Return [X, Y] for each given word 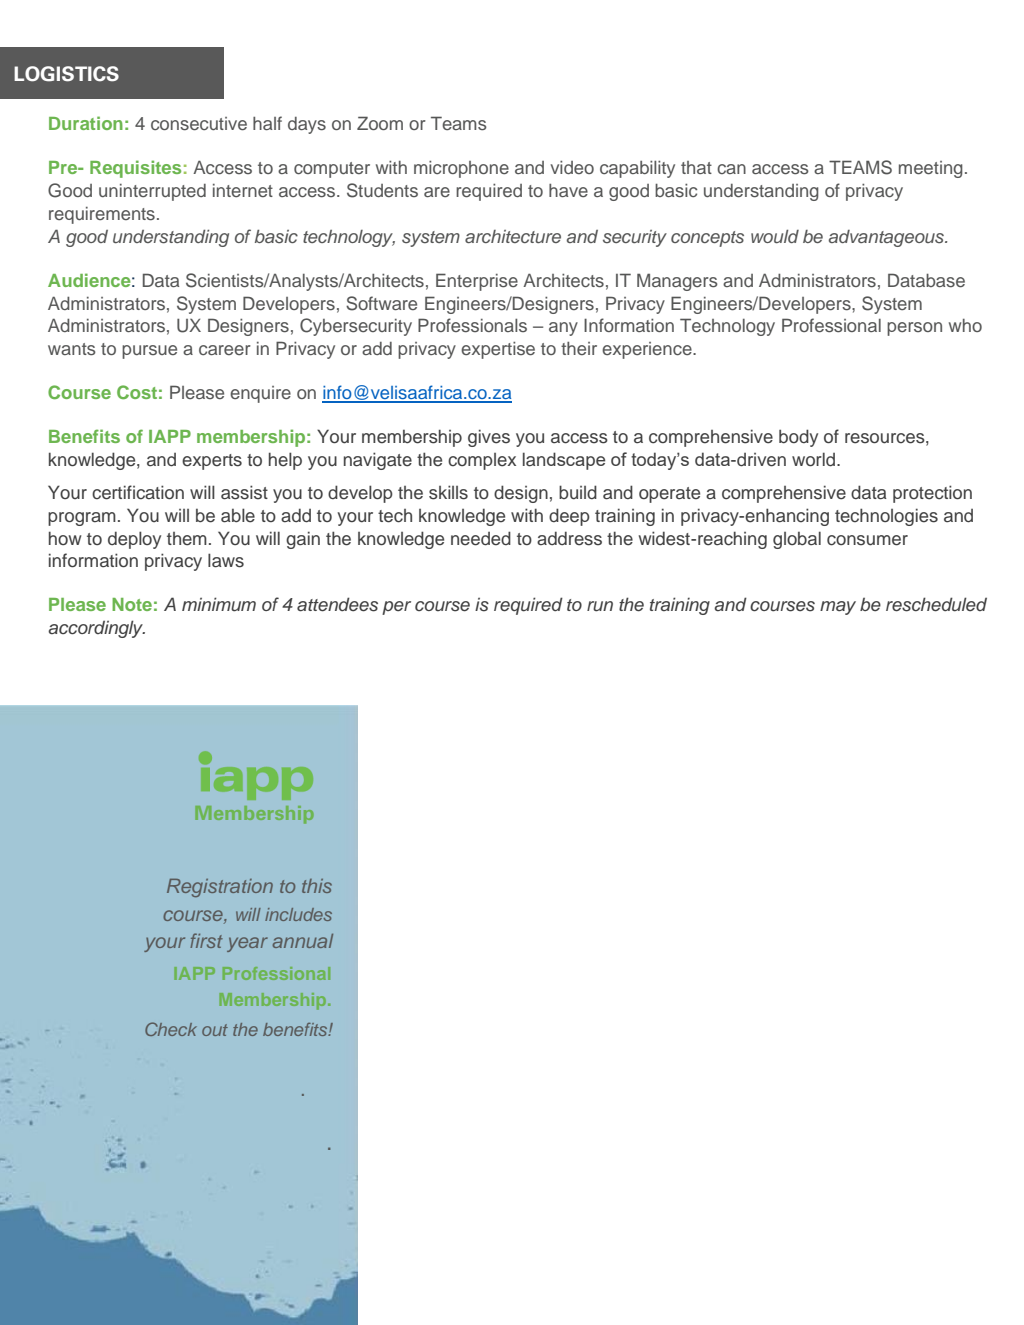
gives [489, 438]
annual [303, 941]
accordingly [96, 629]
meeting [931, 169]
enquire [260, 394]
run [600, 606]
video [572, 167]
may [838, 608]
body [798, 438]
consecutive [199, 124]
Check [171, 1029]
